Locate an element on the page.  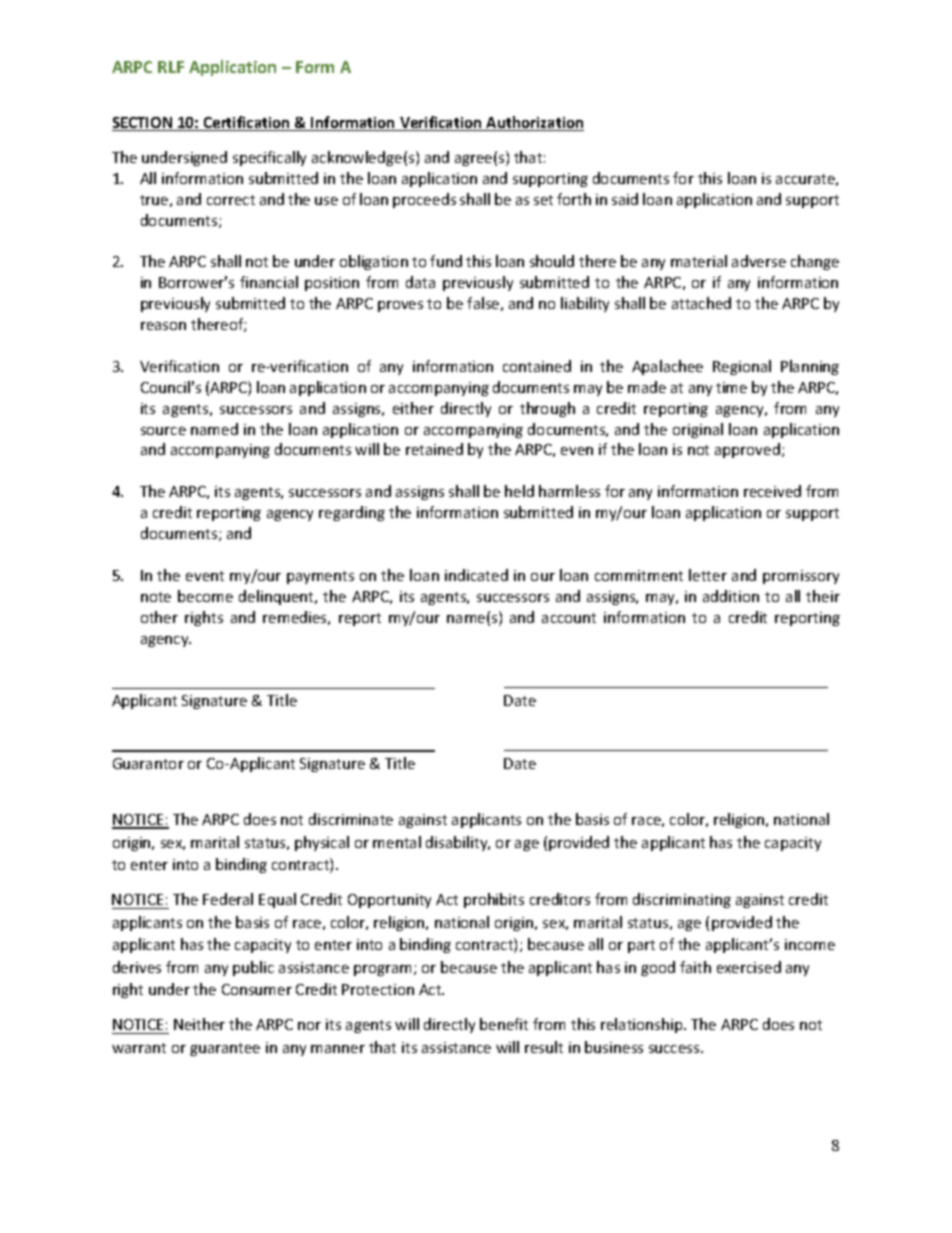
become is located at coordinates (205, 596).
